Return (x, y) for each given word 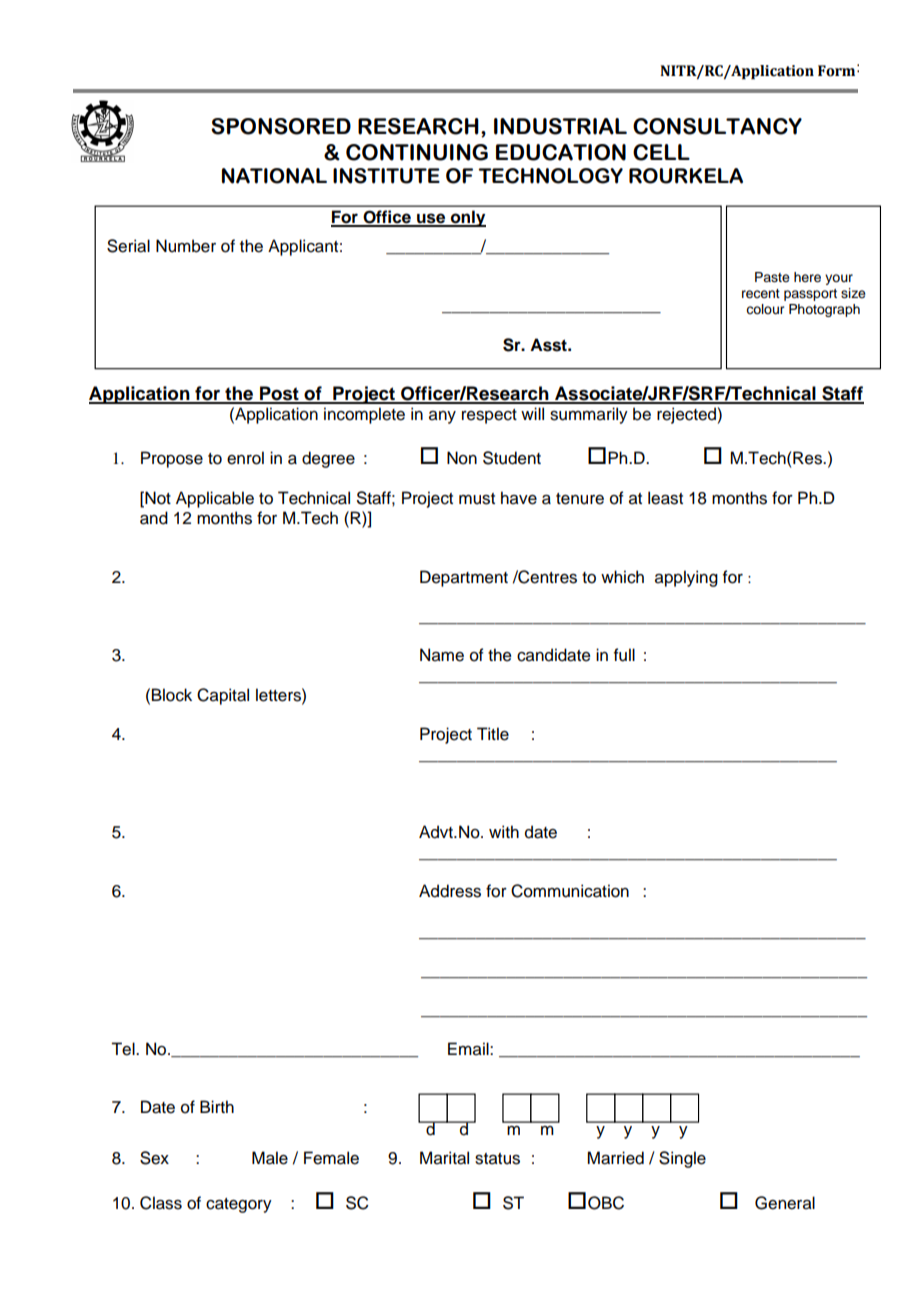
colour (765, 309)
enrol (245, 458)
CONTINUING (417, 152)
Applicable (215, 499)
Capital (223, 696)
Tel (124, 1049)
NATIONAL (274, 176)
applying (686, 578)
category (239, 1205)
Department (464, 578)
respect (489, 416)
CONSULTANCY (717, 126)
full (624, 655)
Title (493, 734)
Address (450, 891)
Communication (570, 891)
